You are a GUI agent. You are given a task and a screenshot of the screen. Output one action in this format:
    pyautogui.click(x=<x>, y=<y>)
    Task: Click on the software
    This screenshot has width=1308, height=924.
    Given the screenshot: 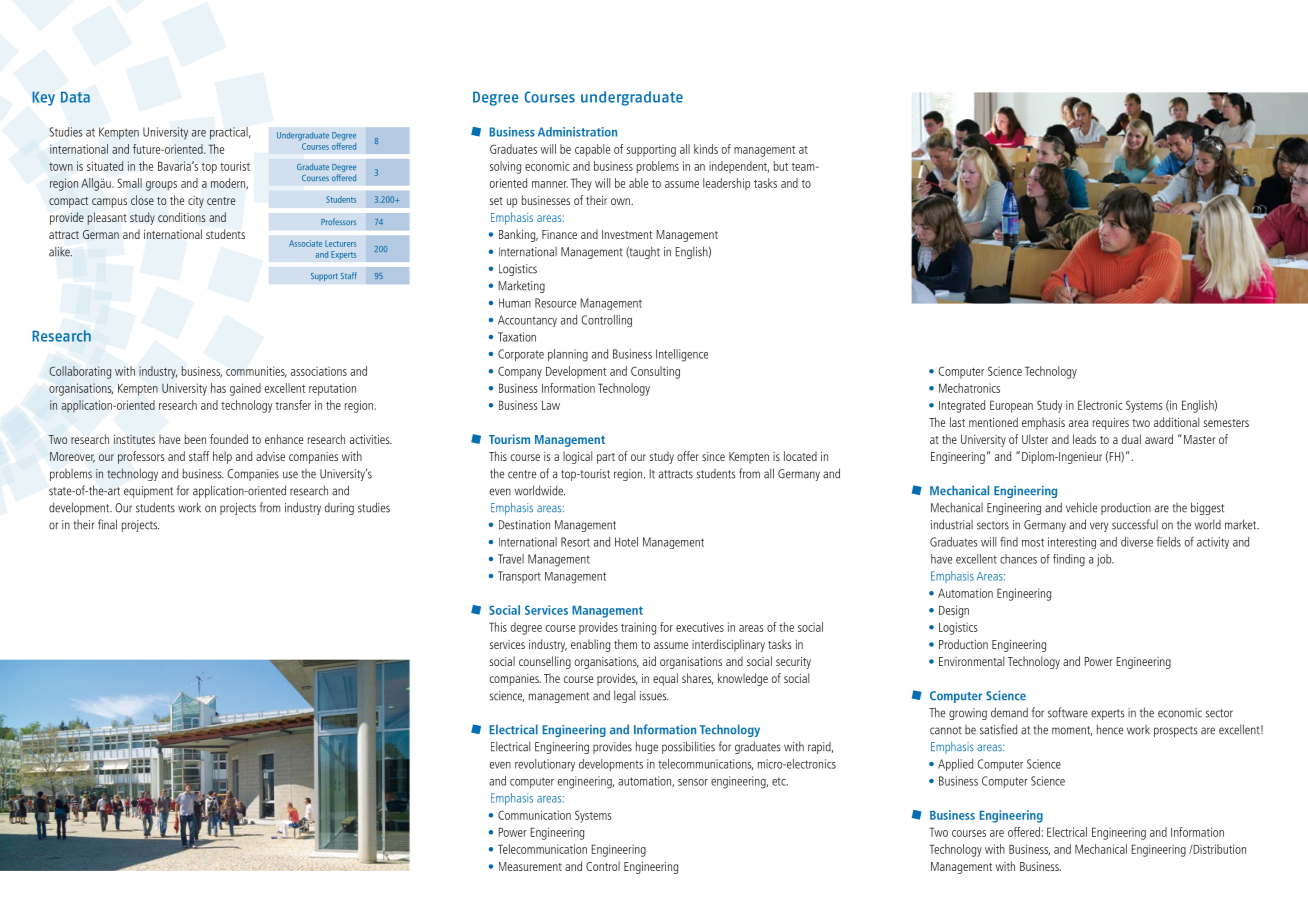 What is the action you would take?
    pyautogui.click(x=1068, y=712)
